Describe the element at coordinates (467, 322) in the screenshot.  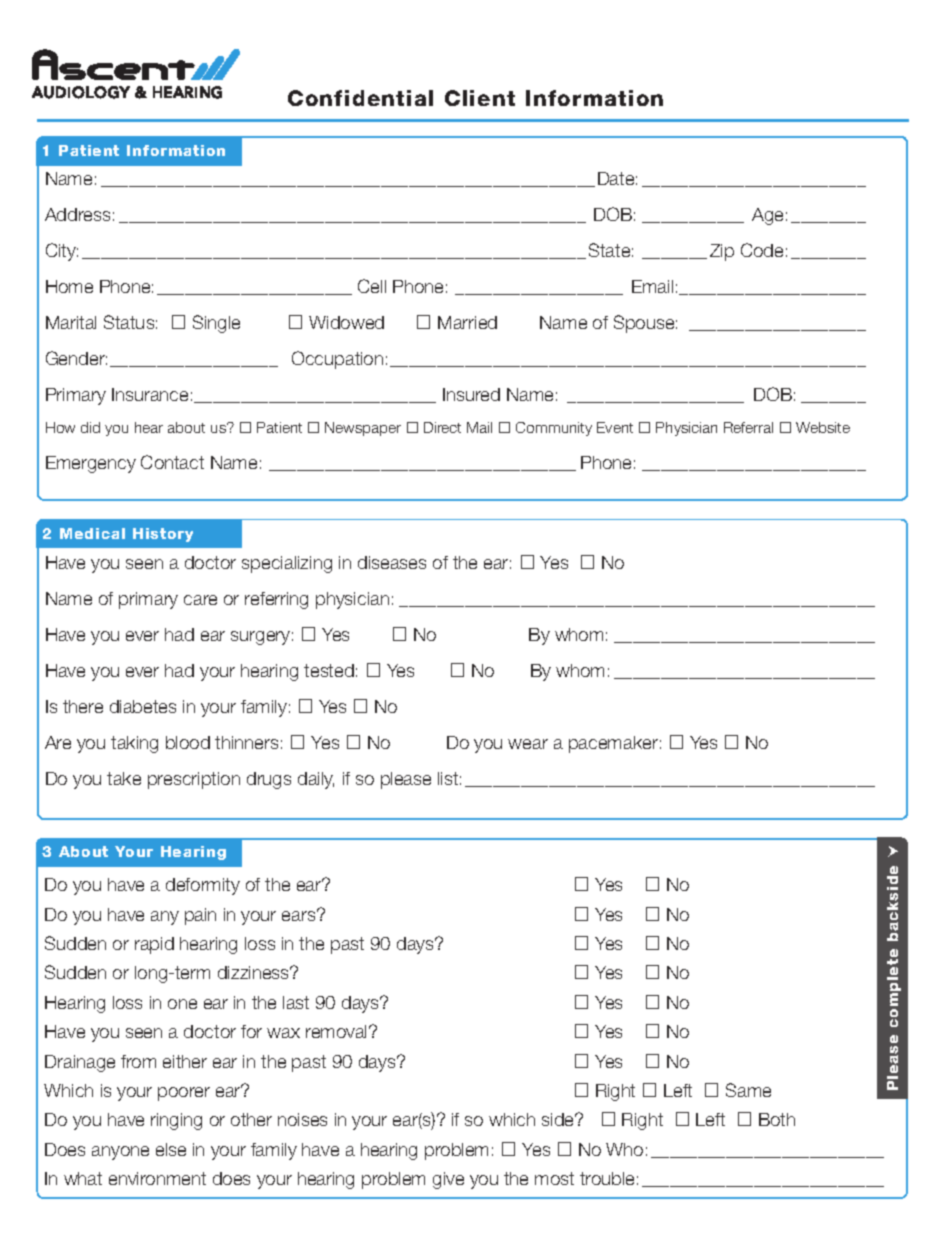
I see `Married` at that location.
